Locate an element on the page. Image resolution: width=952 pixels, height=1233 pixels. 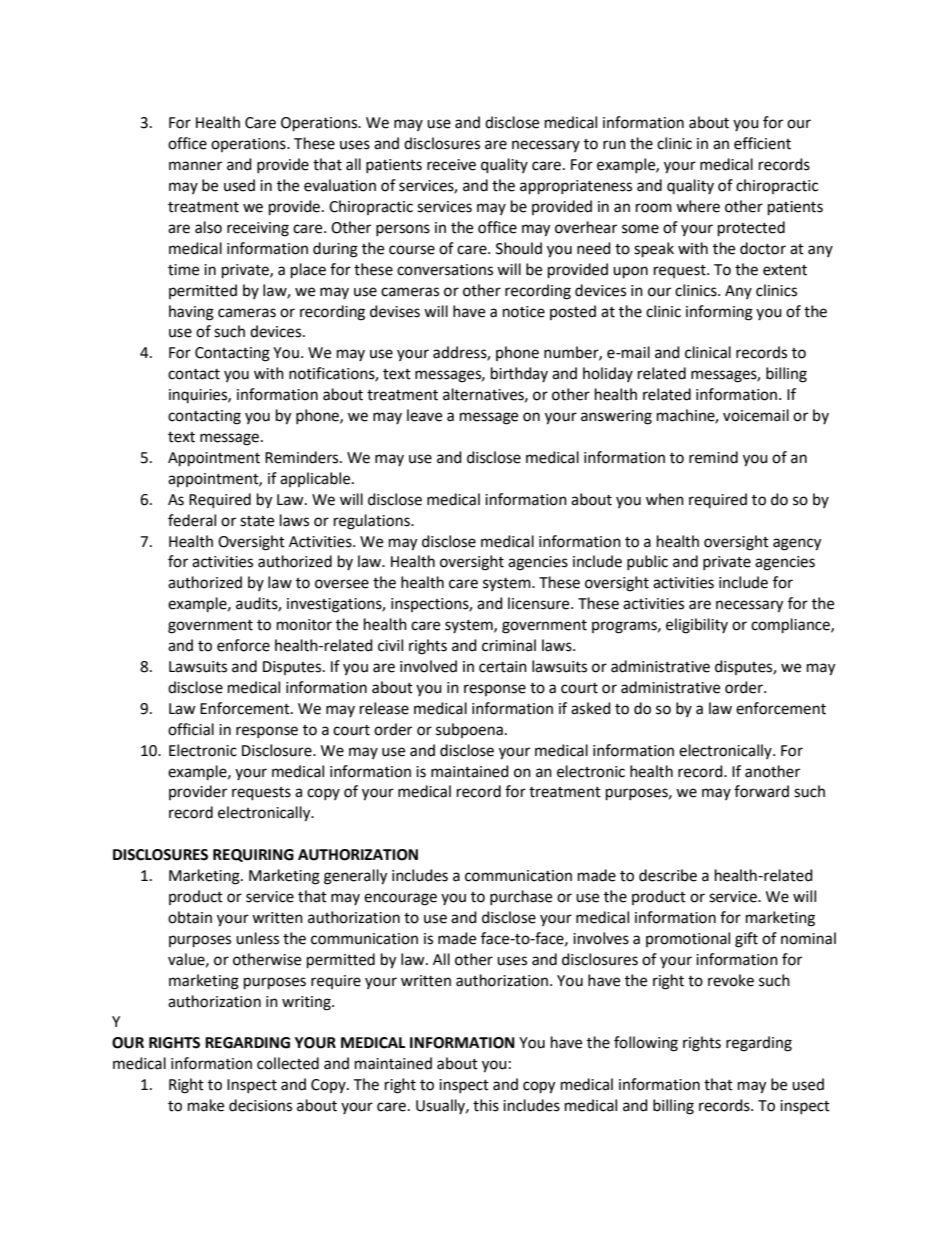
informing is located at coordinates (719, 313).
